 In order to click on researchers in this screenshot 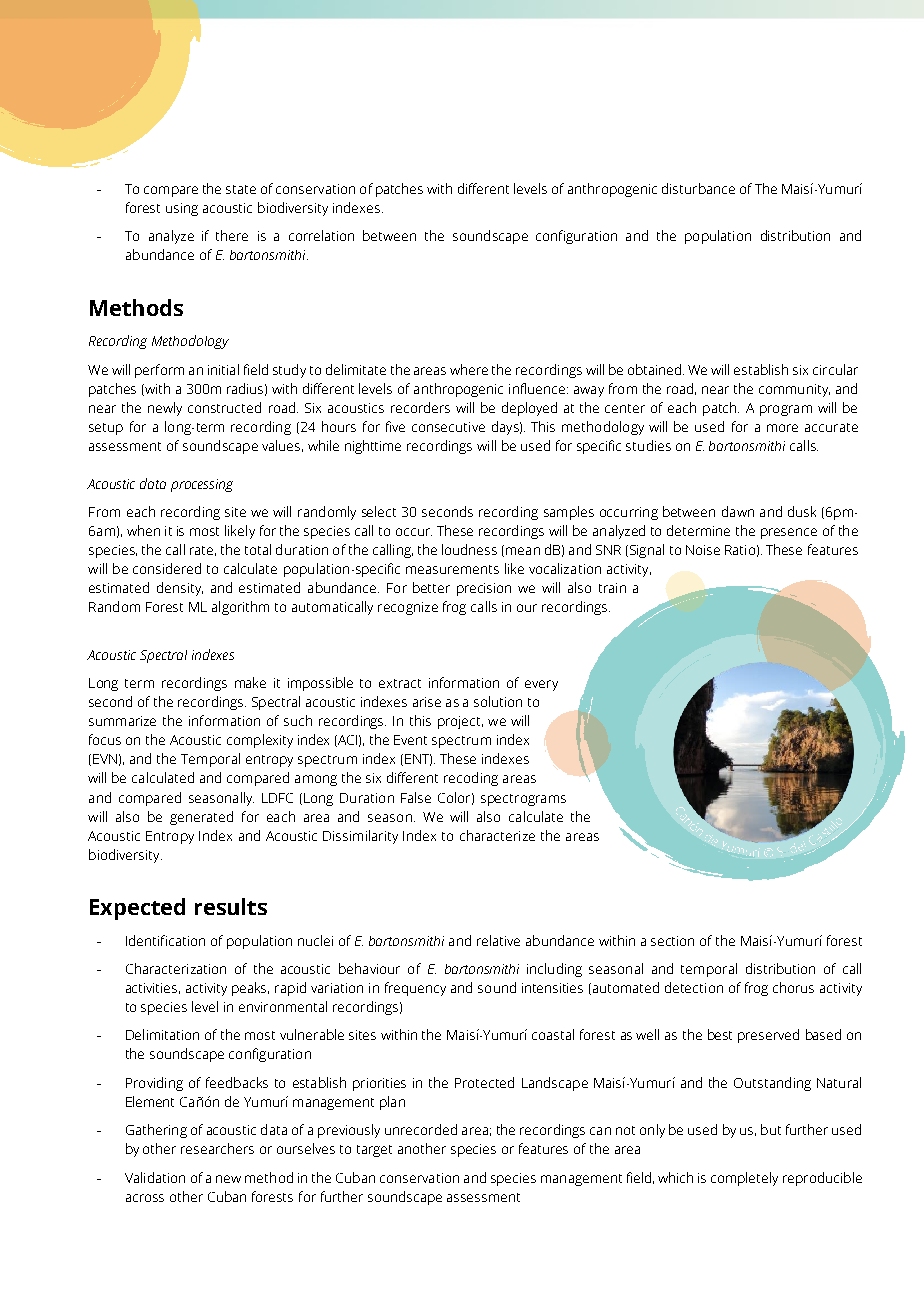, I will do `click(217, 1148)`.
